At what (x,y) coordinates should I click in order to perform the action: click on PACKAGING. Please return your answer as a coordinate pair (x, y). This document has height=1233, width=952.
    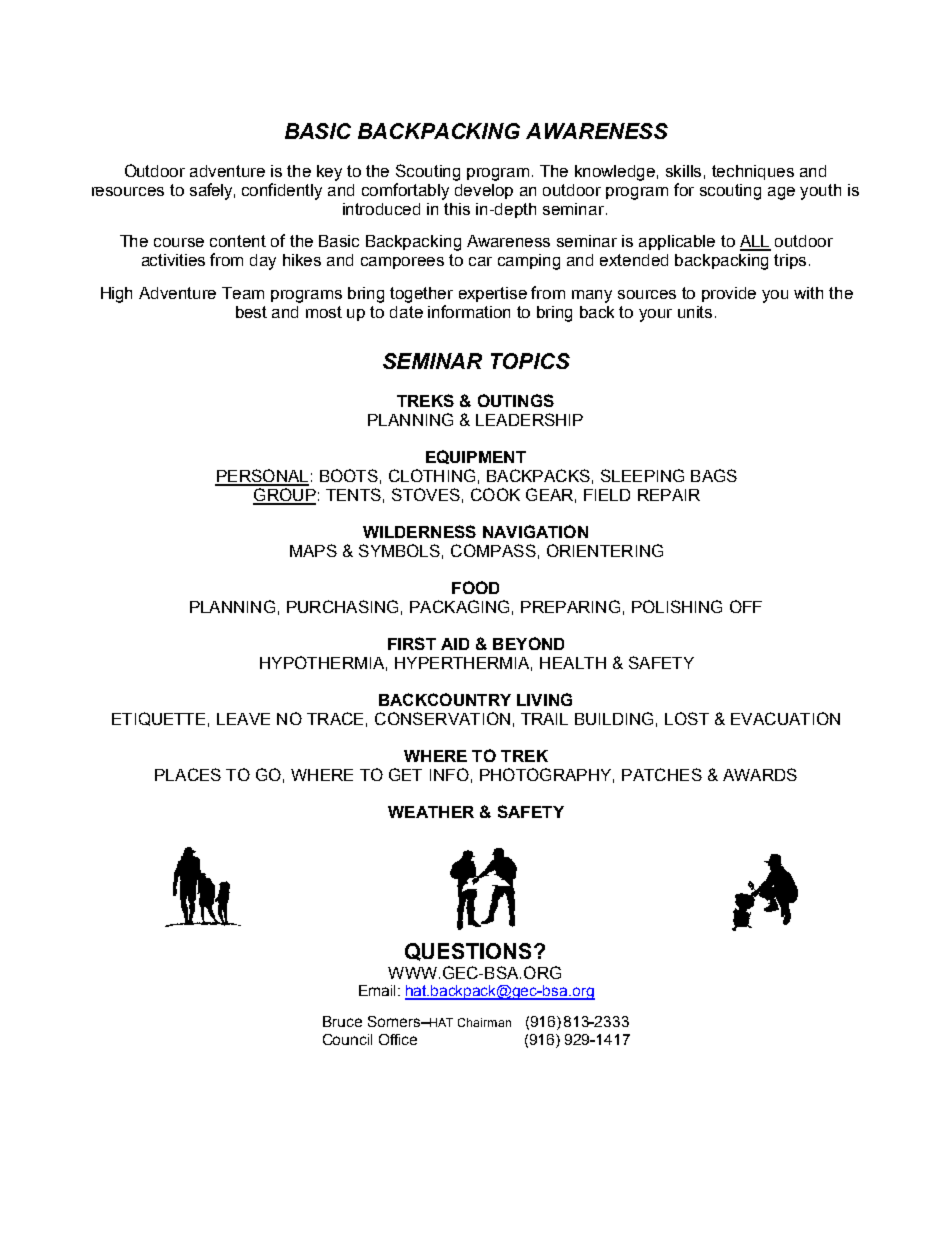
    Looking at the image, I should click on (459, 606).
